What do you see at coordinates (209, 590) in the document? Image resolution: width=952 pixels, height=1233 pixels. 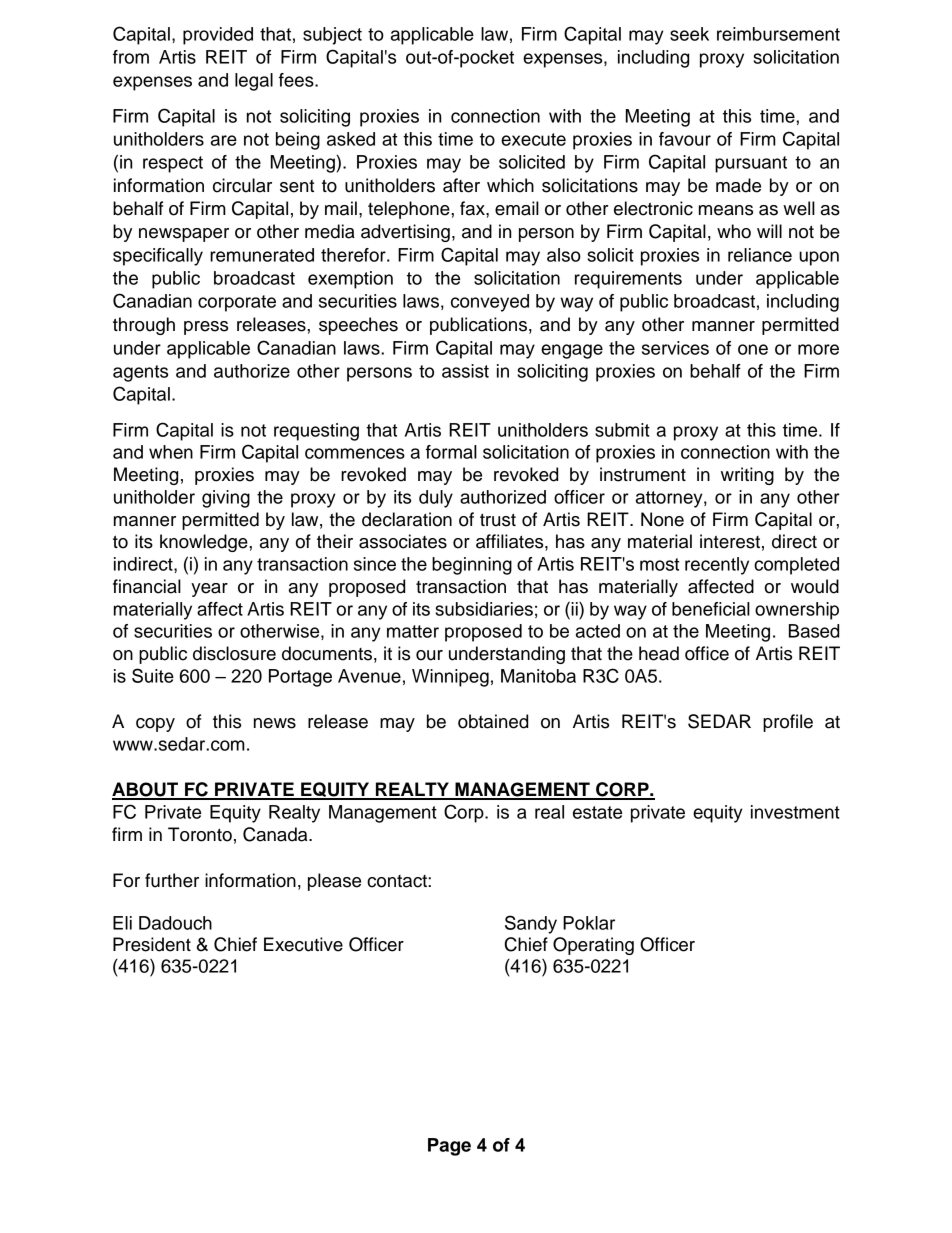 I see `year` at bounding box center [209, 590].
